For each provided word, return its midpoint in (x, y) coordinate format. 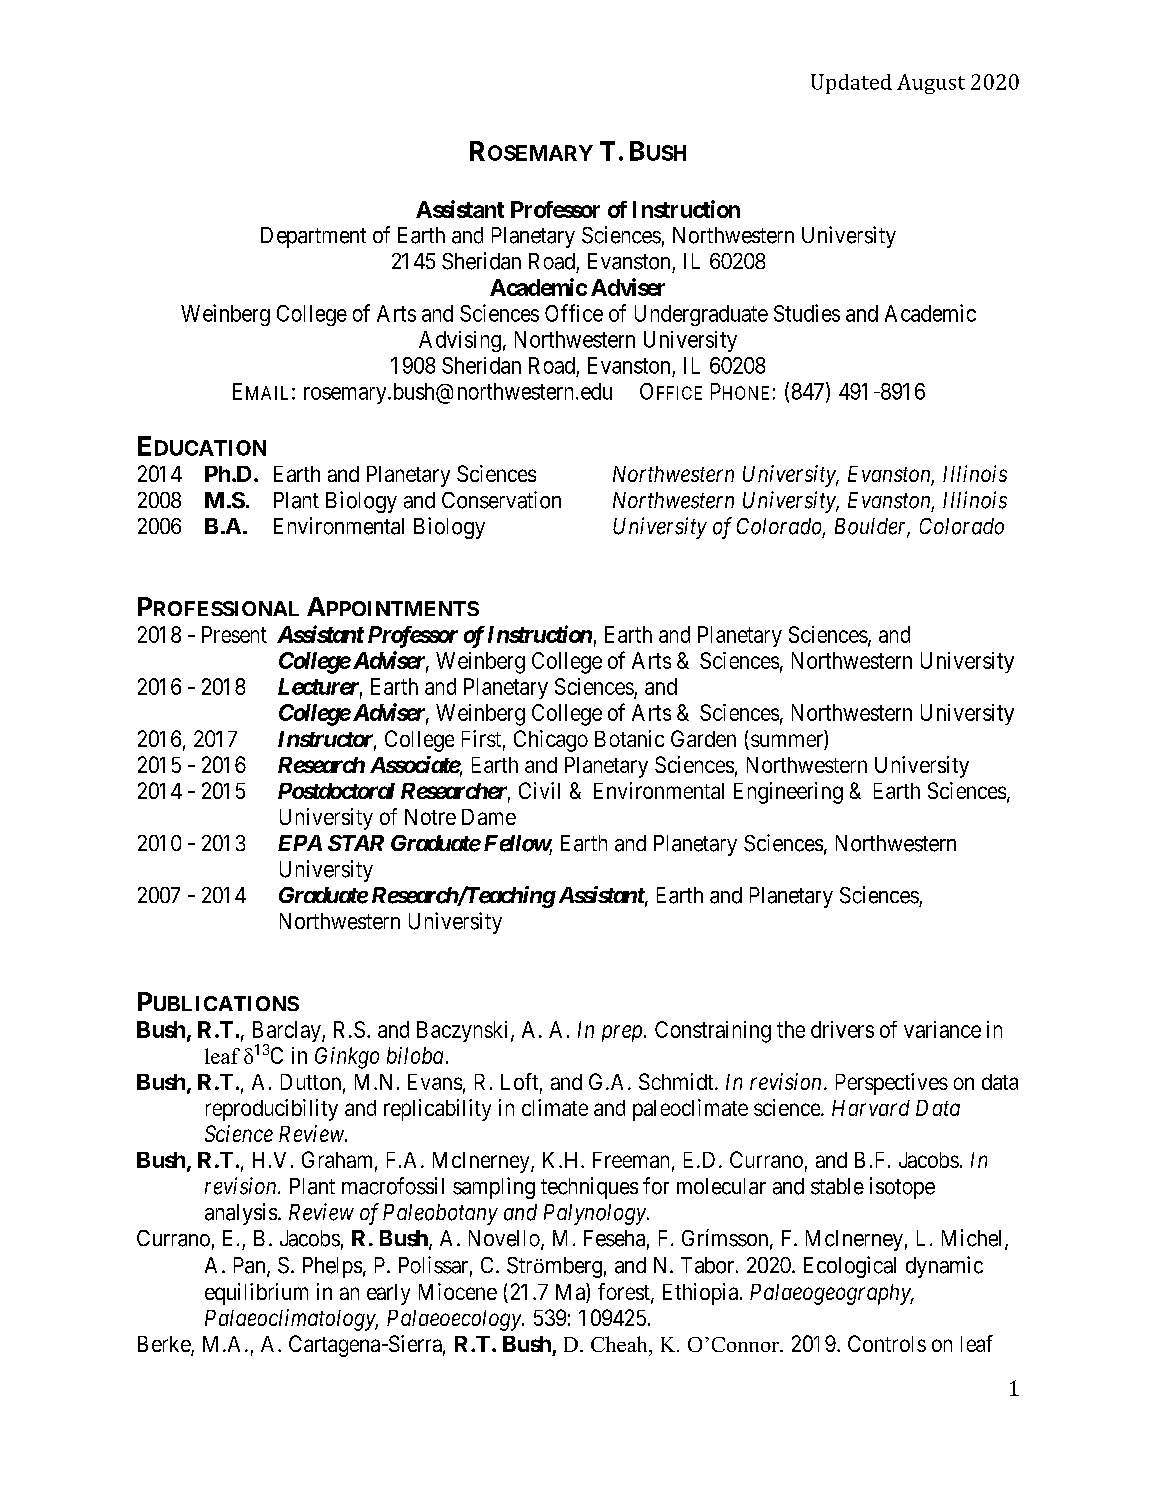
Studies (807, 313)
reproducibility (272, 1110)
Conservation (501, 500)
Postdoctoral (336, 791)
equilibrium (256, 1294)
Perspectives (892, 1084)
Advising (460, 341)
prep (623, 1033)
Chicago (551, 741)
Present (234, 634)
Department (313, 237)
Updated (851, 84)
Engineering (788, 793)
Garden (703, 738)
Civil (539, 790)
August (931, 84)
